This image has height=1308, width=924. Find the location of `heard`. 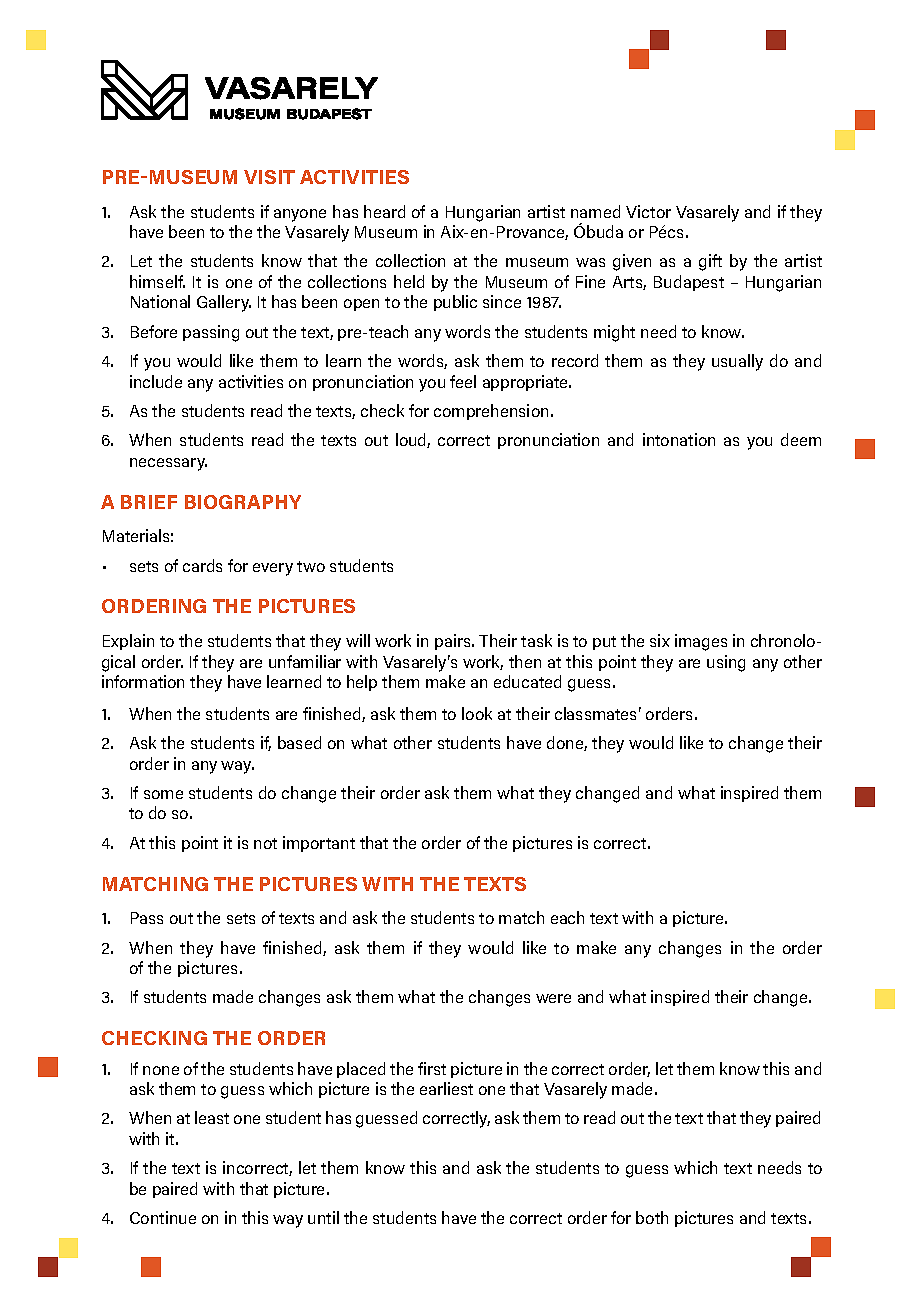

heard is located at coordinates (384, 211).
